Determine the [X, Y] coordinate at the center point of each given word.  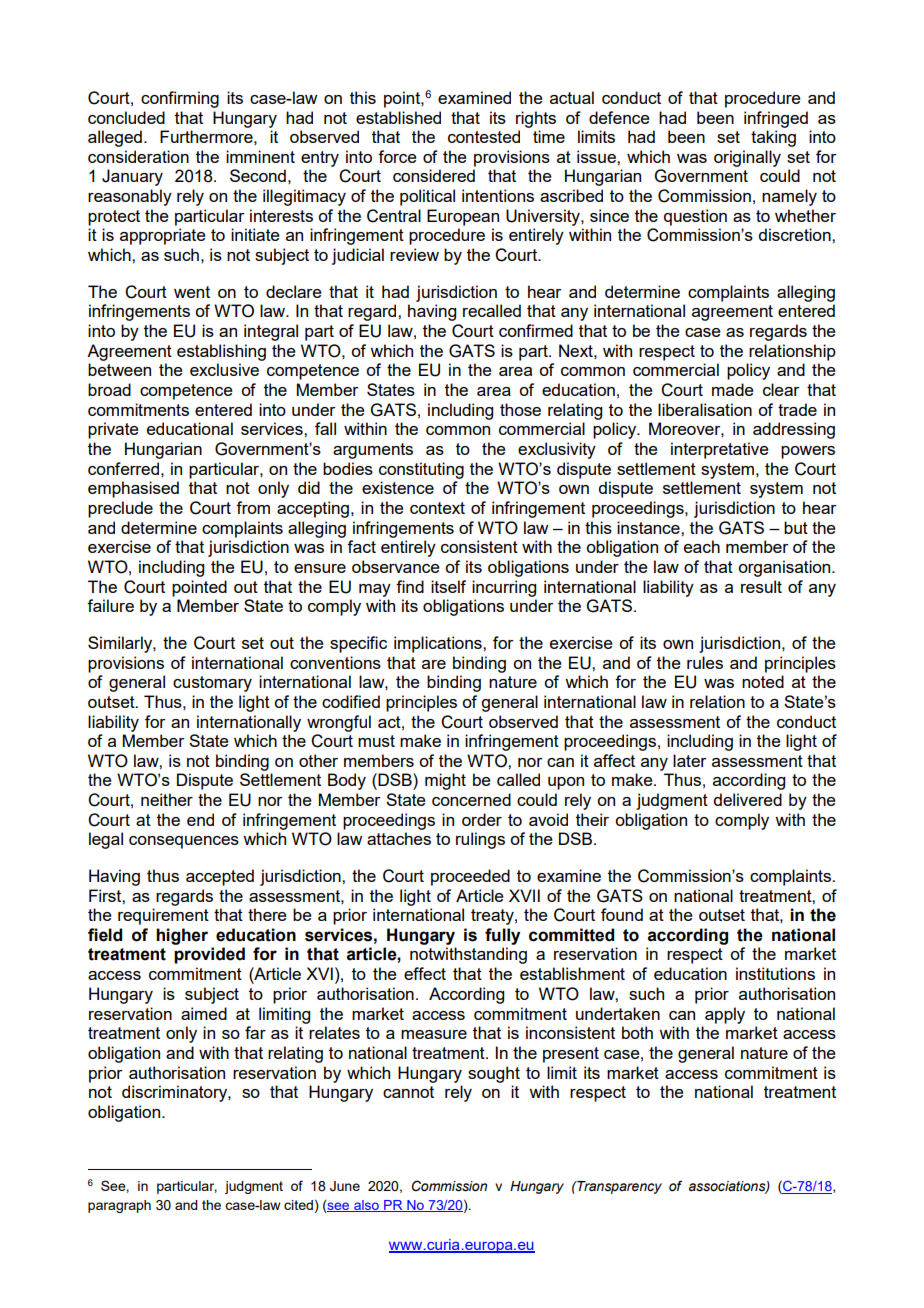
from [253, 507]
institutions [775, 973]
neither [167, 799]
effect [425, 973]
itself [448, 586]
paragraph [119, 1206]
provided [209, 955]
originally [747, 158]
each [702, 546]
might [445, 781]
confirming [180, 99]
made [733, 389]
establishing [221, 352]
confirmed [536, 330]
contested [484, 136]
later [690, 760]
